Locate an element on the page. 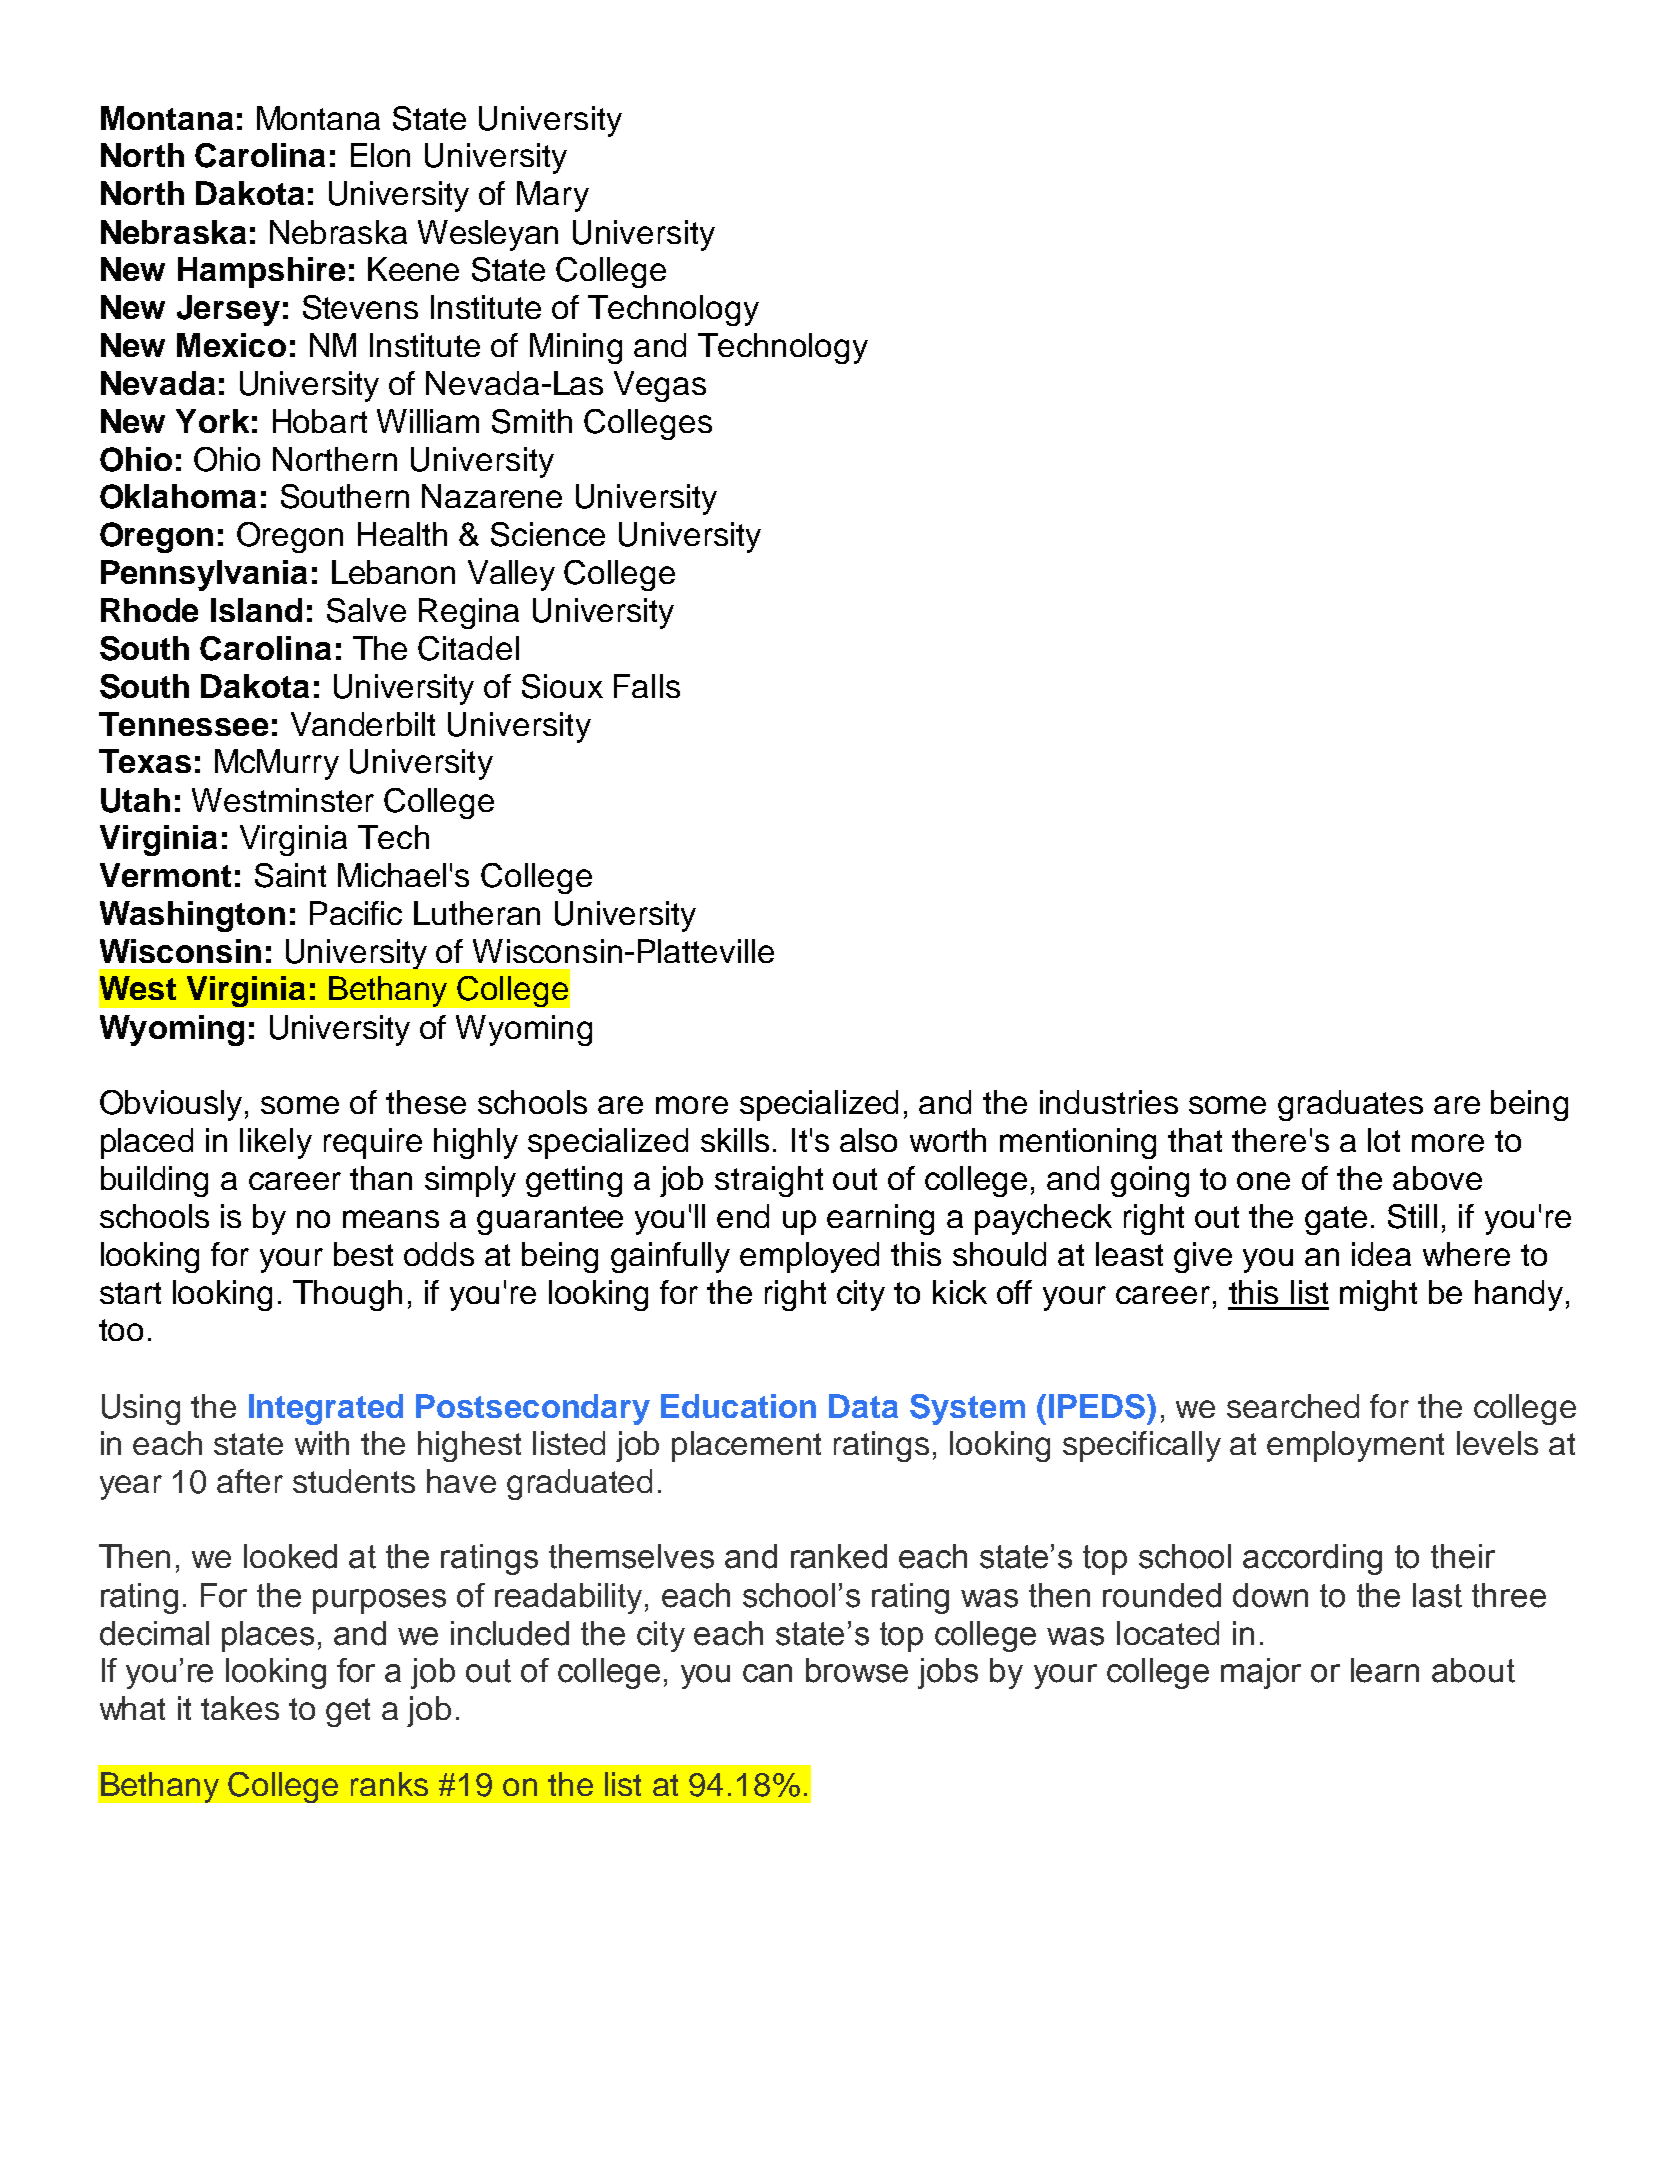 This page has width=1679, height=2173. Island is located at coordinates (256, 610).
